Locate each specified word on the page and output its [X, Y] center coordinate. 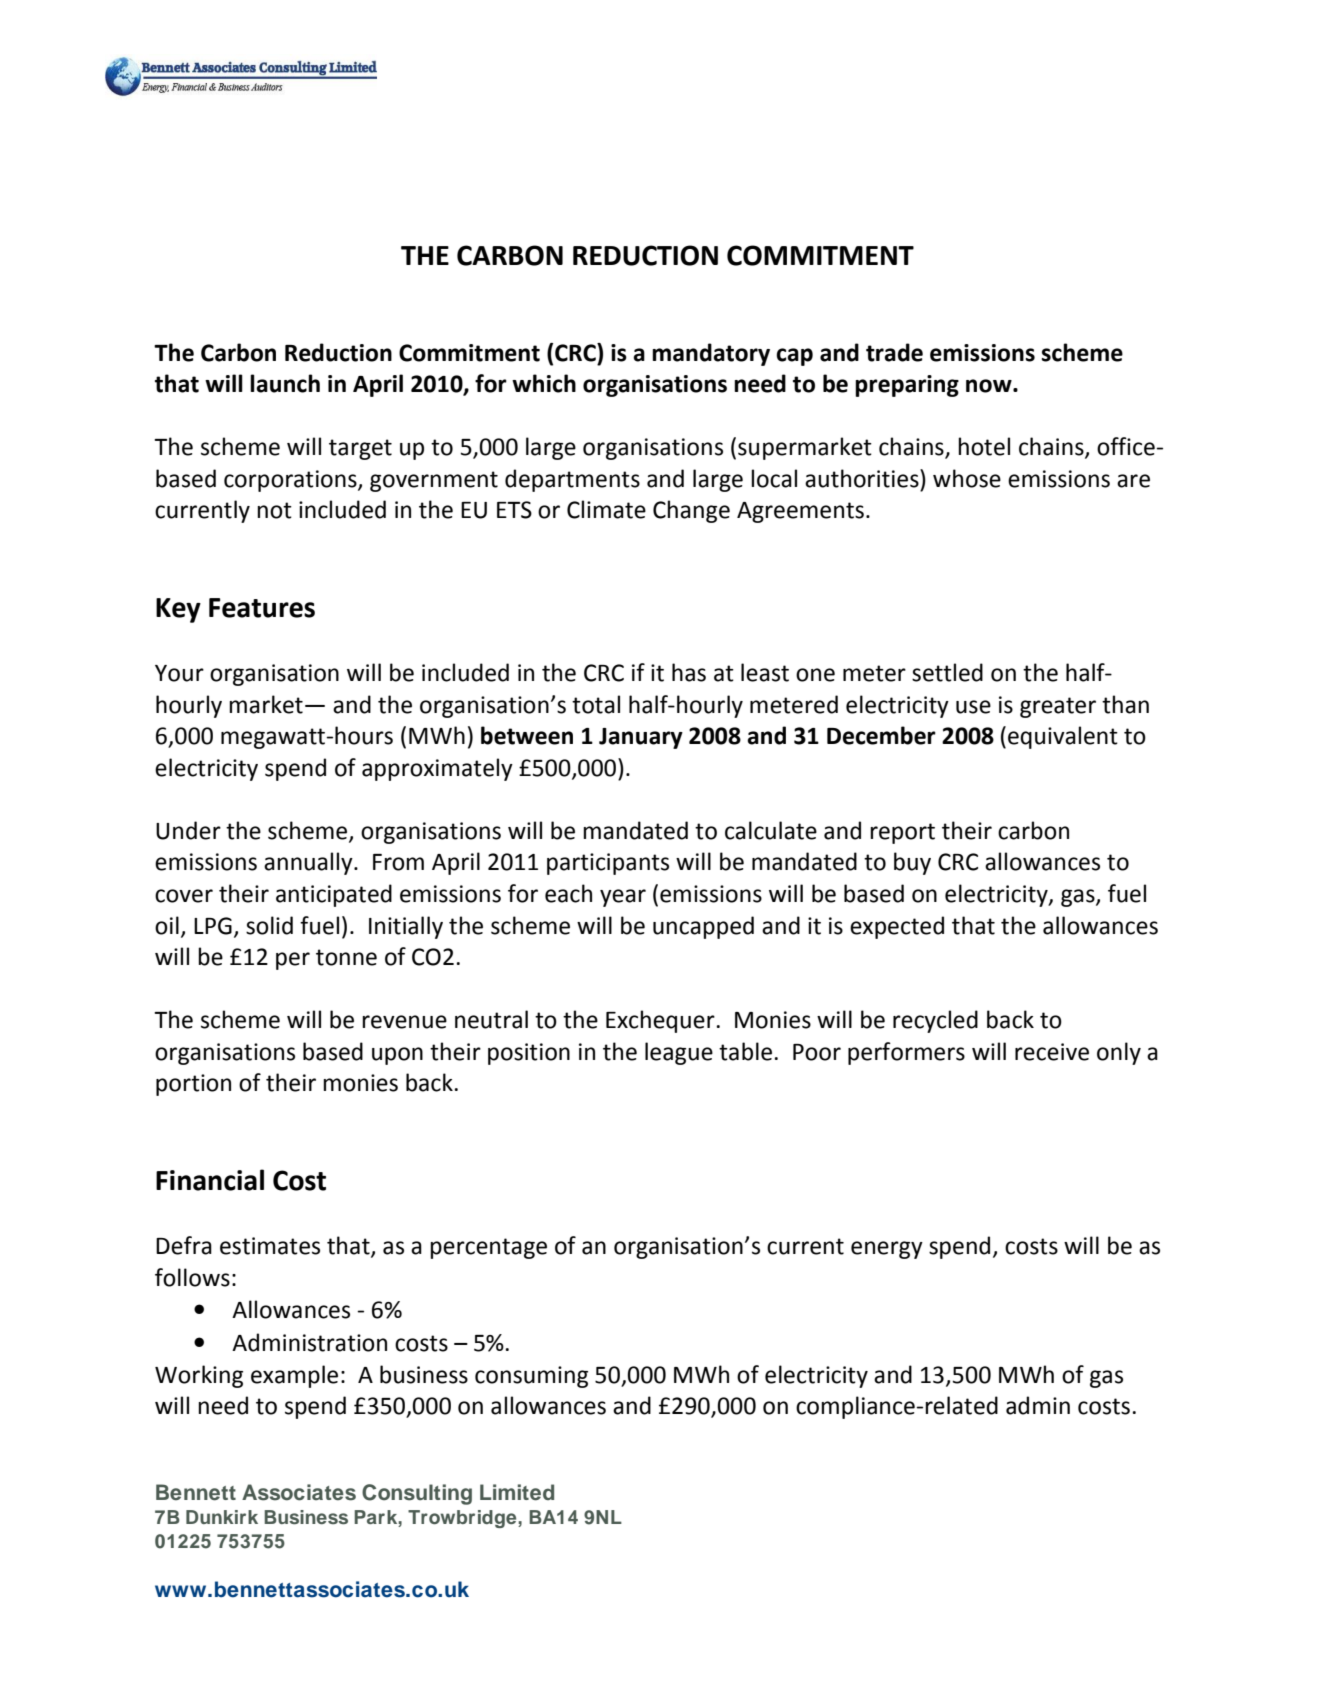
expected [897, 927]
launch [285, 383]
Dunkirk [222, 1517]
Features [262, 608]
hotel [984, 446]
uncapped [703, 927]
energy [887, 1250]
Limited [517, 1492]
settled [947, 672]
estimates [270, 1246]
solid [269, 925]
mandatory [711, 354]
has [689, 672]
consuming [531, 1377]
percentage [488, 1248]
